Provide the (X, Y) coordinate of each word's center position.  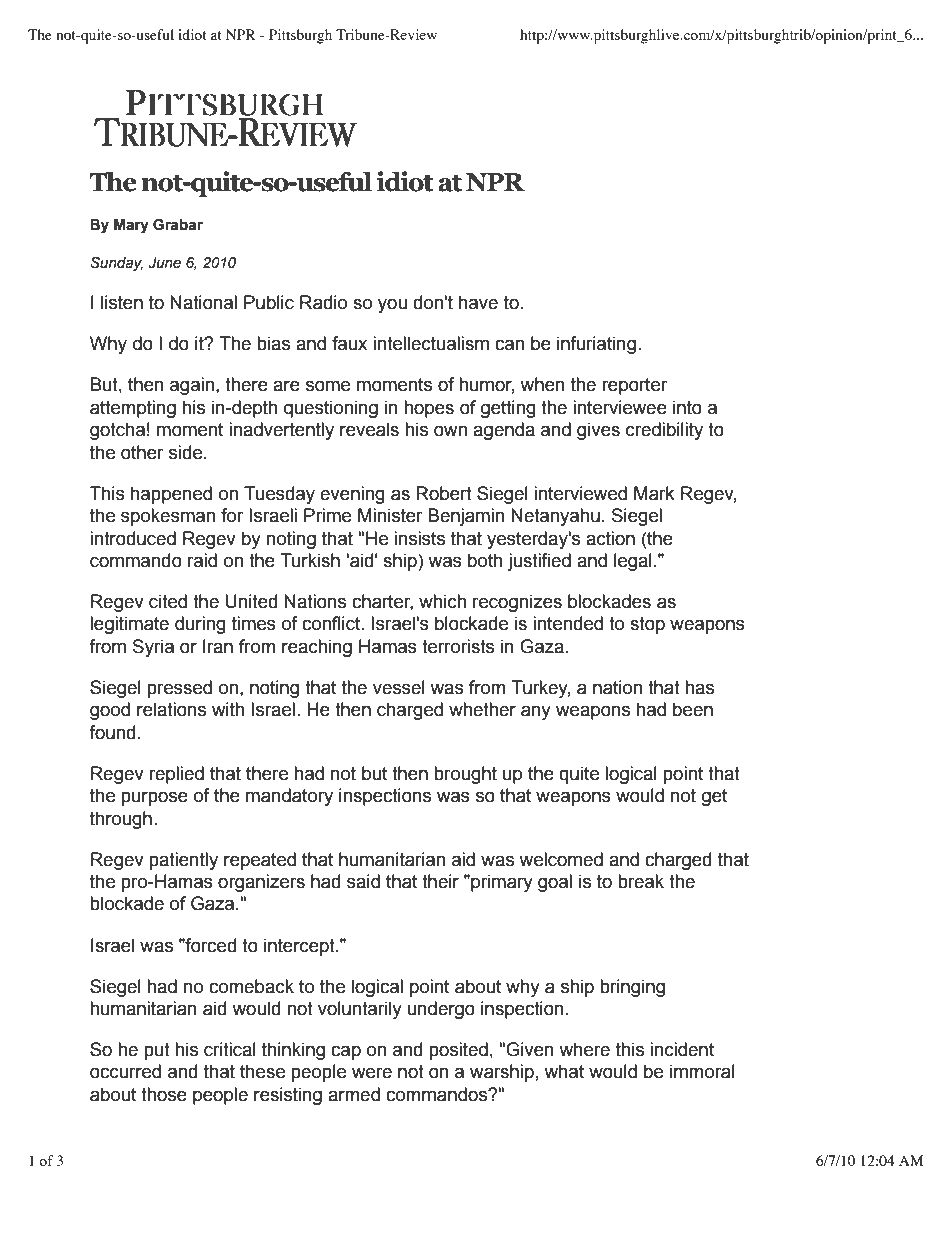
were (372, 1073)
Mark (654, 493)
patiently (183, 861)
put (157, 1051)
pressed (179, 689)
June (164, 263)
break (641, 881)
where (584, 1049)
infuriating (596, 345)
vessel (399, 687)
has (699, 687)
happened (171, 495)
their (440, 881)
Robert (444, 493)
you (392, 305)
